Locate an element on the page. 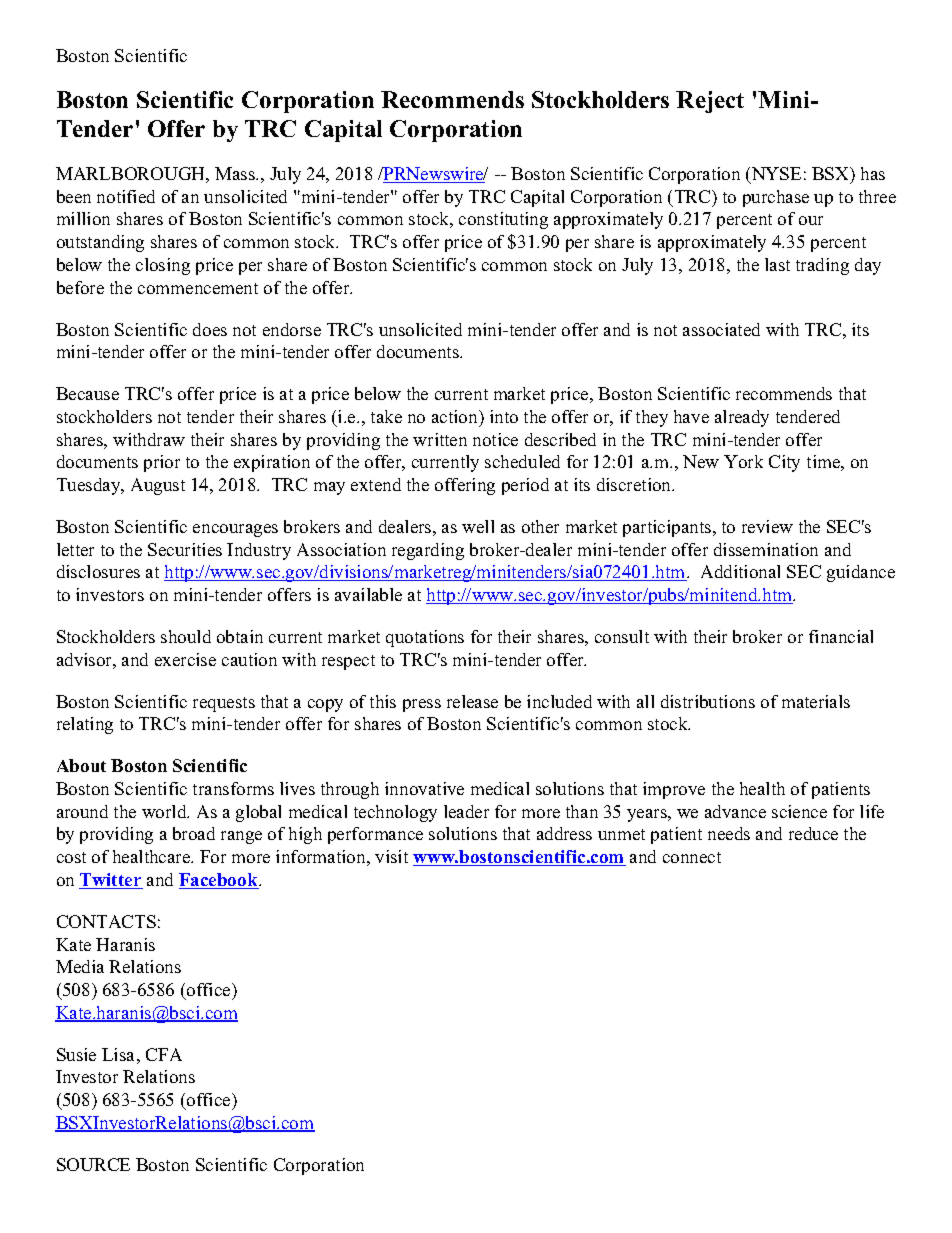 This page has width=952, height=1233. SOURCE is located at coordinates (93, 1164).
